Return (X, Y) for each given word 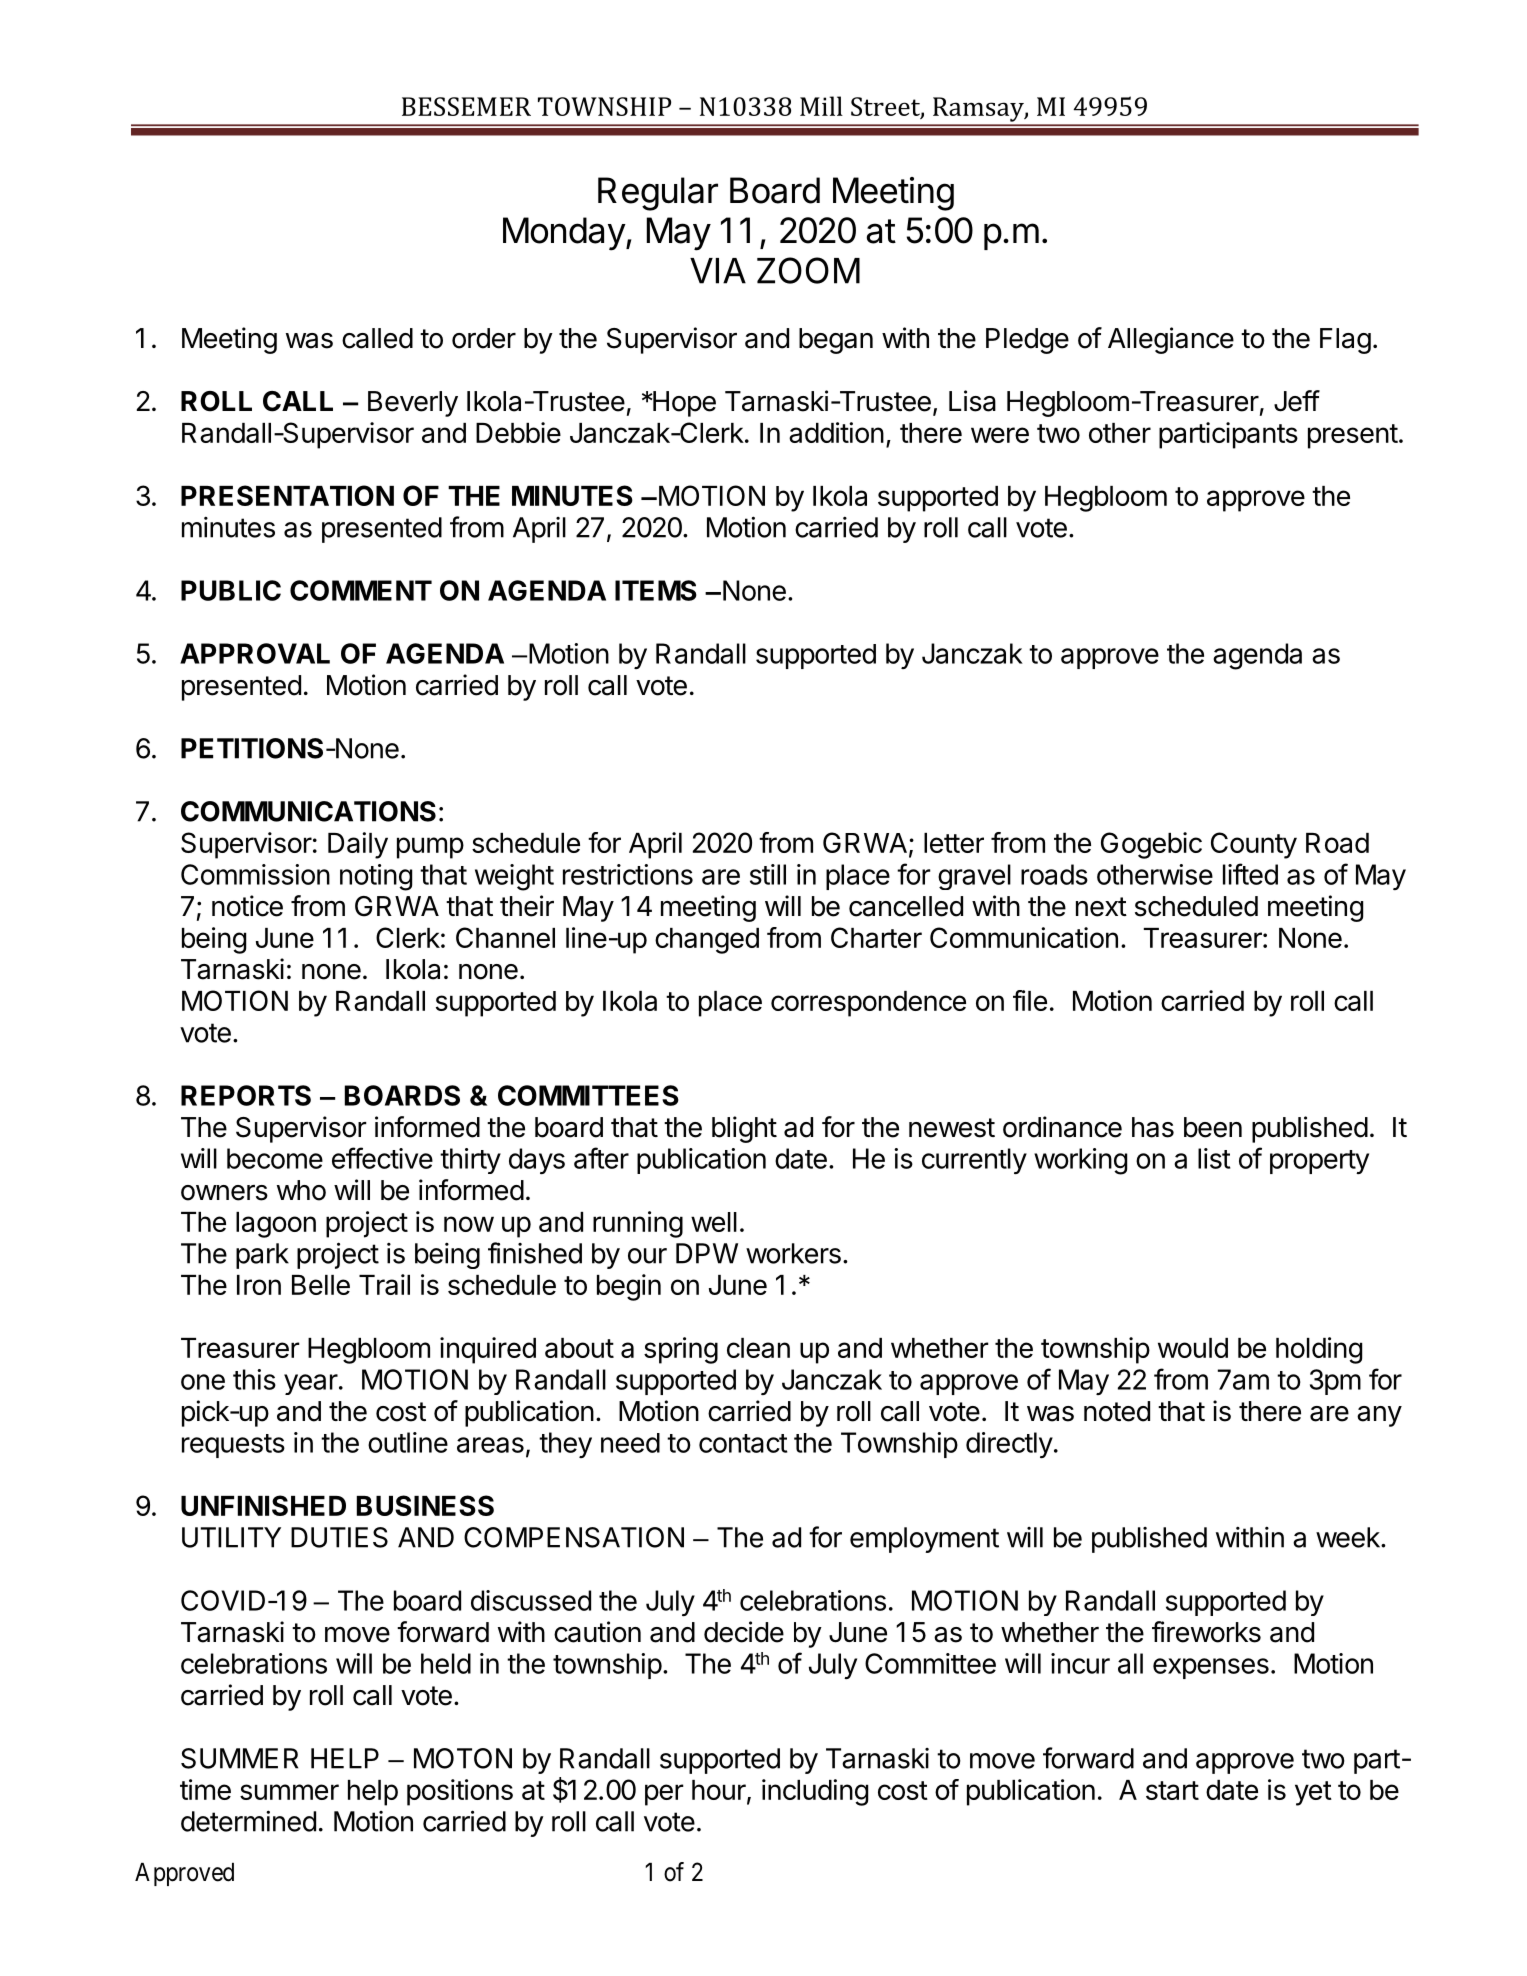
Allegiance (1171, 340)
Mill (821, 106)
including (815, 1792)
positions (460, 1792)
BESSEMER (466, 106)
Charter (876, 937)
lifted (1250, 874)
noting (376, 877)
